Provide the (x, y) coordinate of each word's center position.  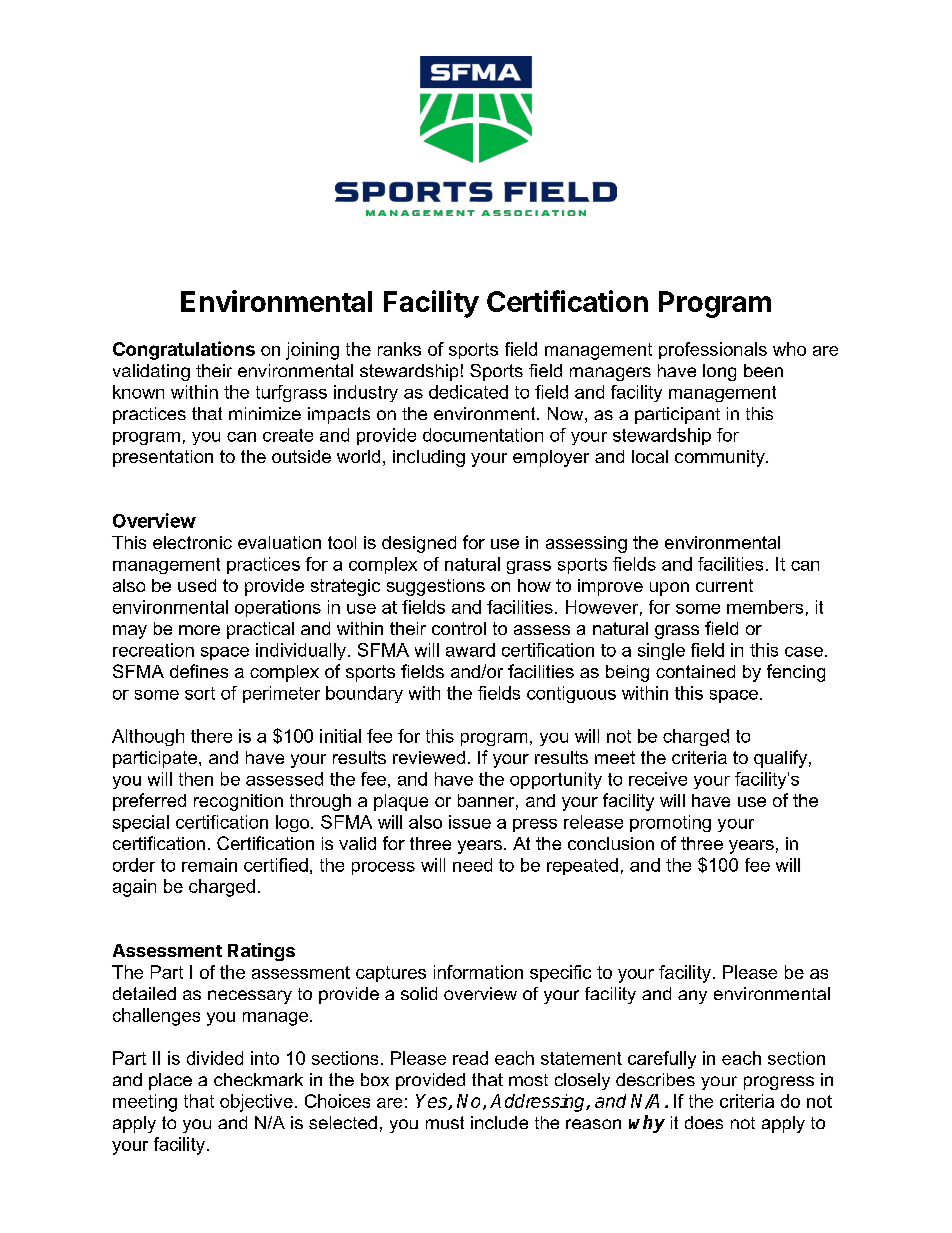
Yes (432, 1102)
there (211, 736)
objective (256, 1103)
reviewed (429, 757)
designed (419, 544)
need (472, 865)
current (724, 585)
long (719, 372)
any (692, 997)
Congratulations (184, 350)
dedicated (468, 392)
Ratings (261, 952)
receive (658, 779)
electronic (192, 542)
